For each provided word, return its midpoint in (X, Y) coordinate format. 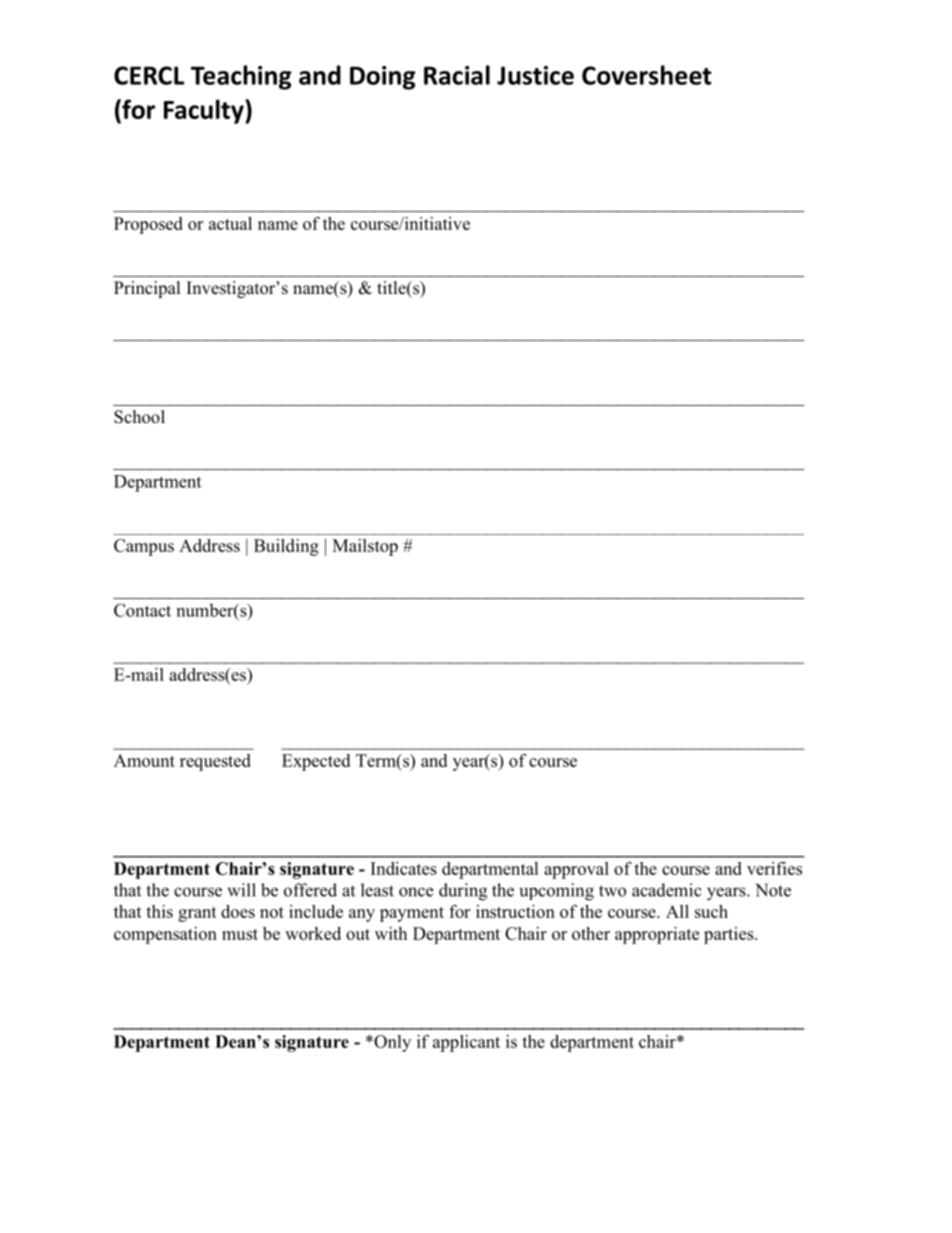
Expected (316, 762)
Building (286, 547)
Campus (144, 547)
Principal (147, 289)
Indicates (404, 868)
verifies (774, 868)
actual (230, 223)
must (240, 934)
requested (215, 762)
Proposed (148, 225)
